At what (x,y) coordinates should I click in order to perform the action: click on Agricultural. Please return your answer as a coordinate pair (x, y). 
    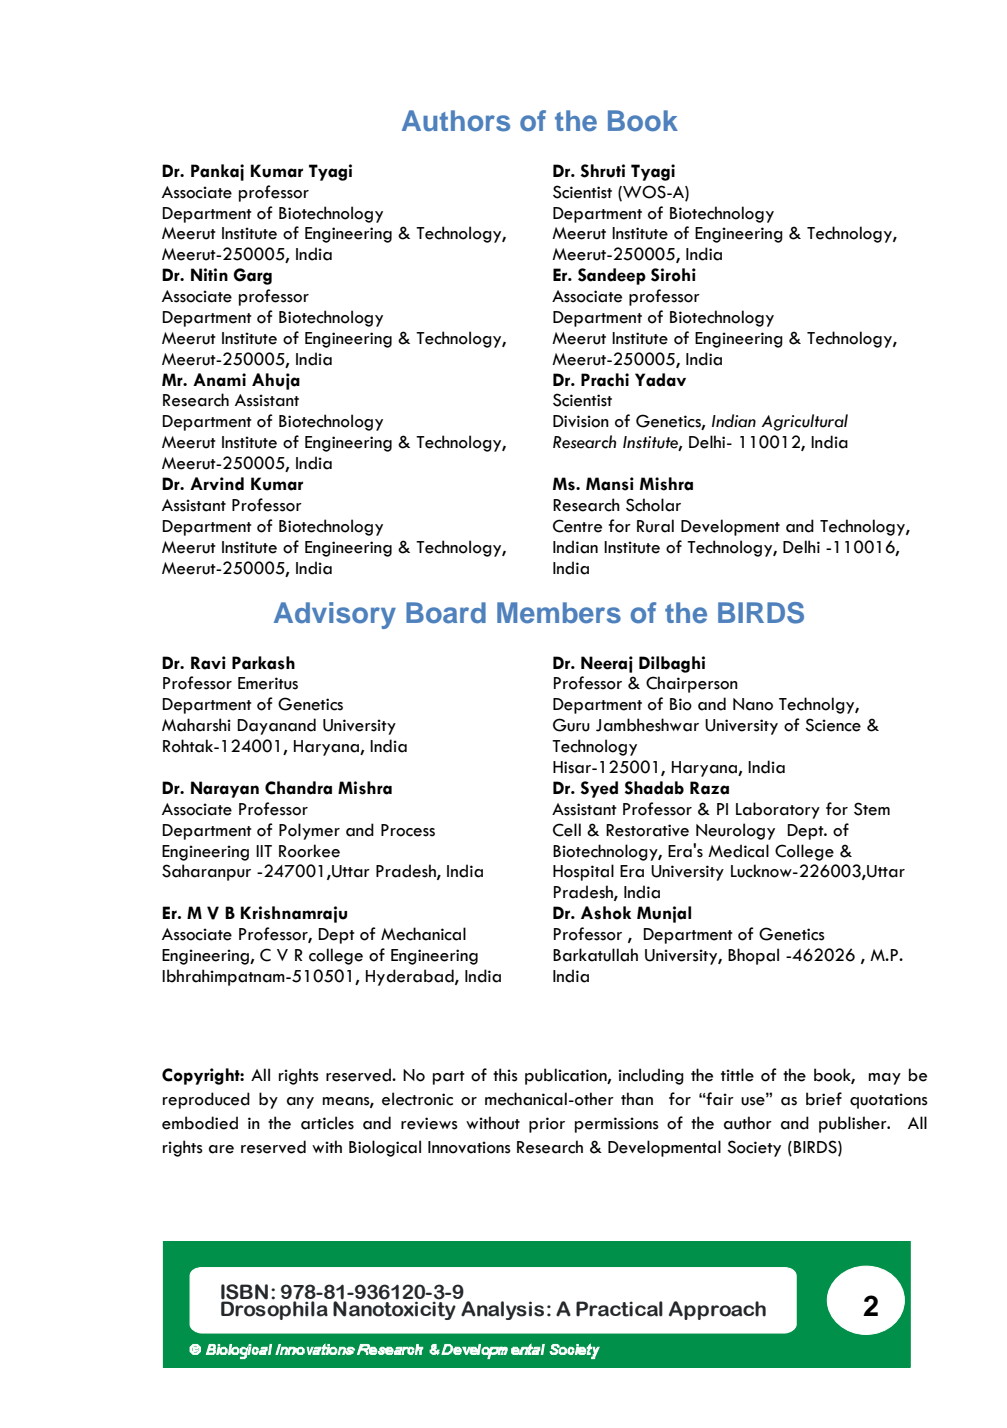
    Looking at the image, I should click on (804, 422).
